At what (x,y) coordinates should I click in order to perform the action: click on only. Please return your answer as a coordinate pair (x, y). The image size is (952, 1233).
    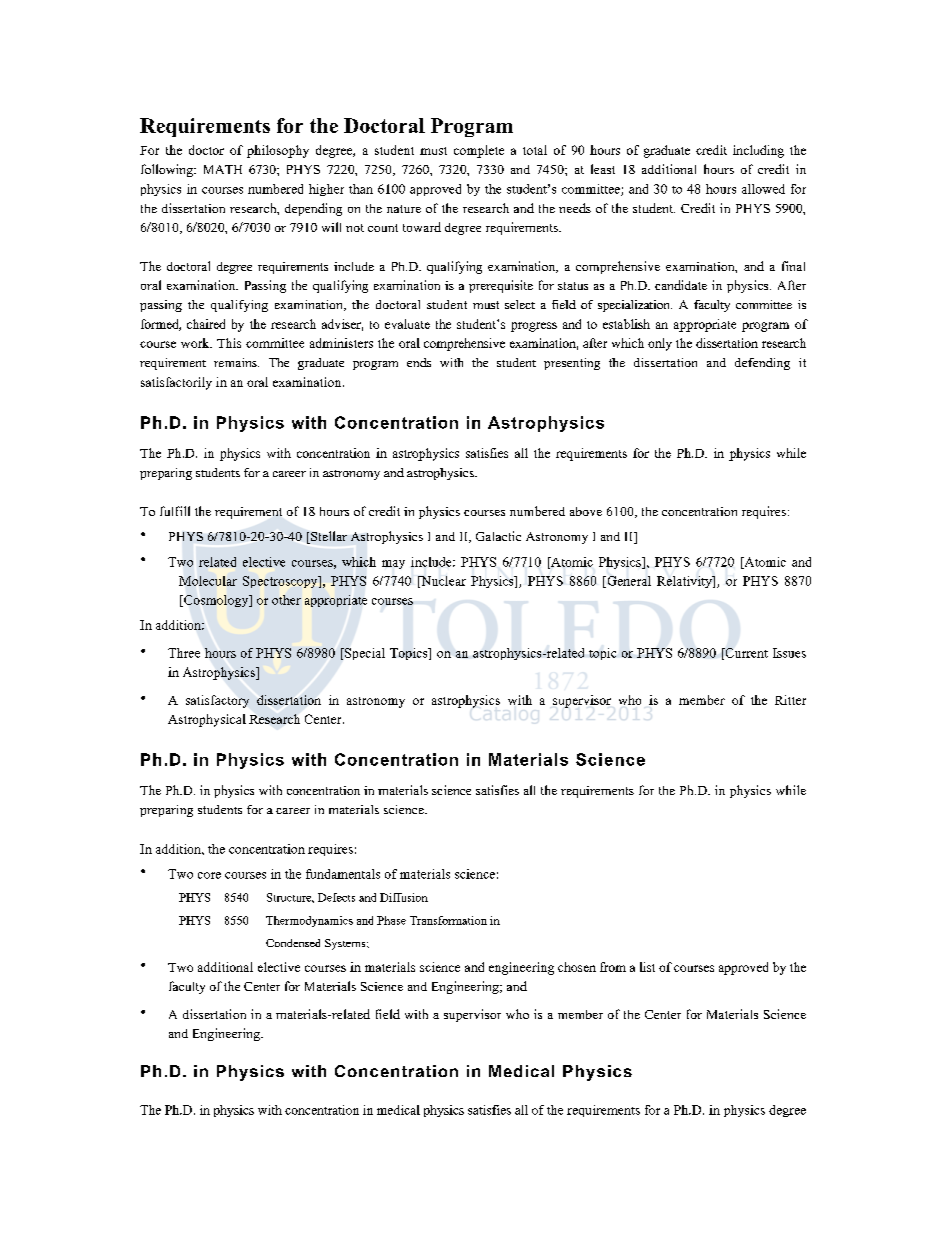
    Looking at the image, I should click on (660, 344).
